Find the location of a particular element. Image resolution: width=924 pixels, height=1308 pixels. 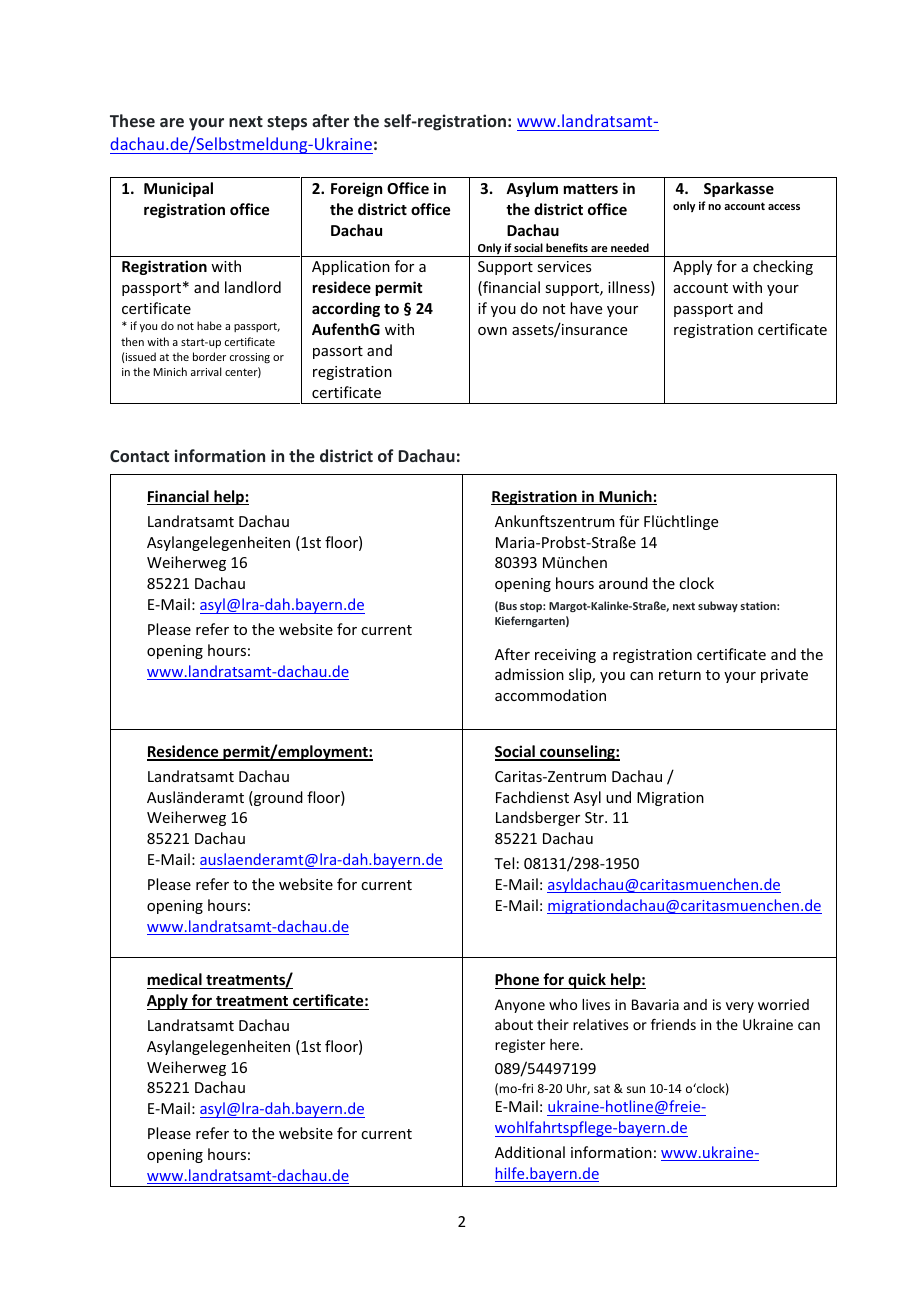

Municipal is located at coordinates (178, 189).
